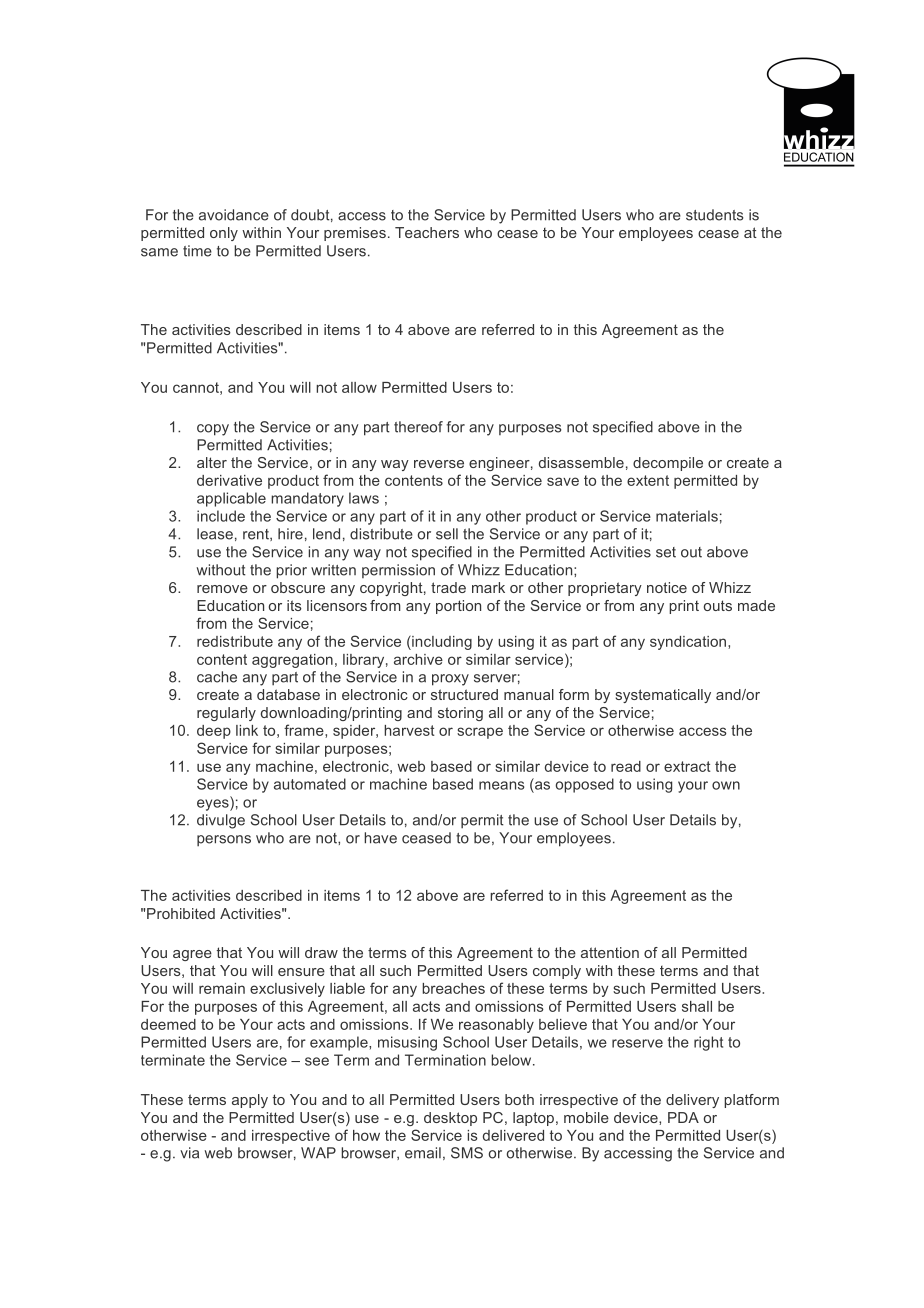 The image size is (924, 1308). I want to click on PDA, so click(683, 1117).
